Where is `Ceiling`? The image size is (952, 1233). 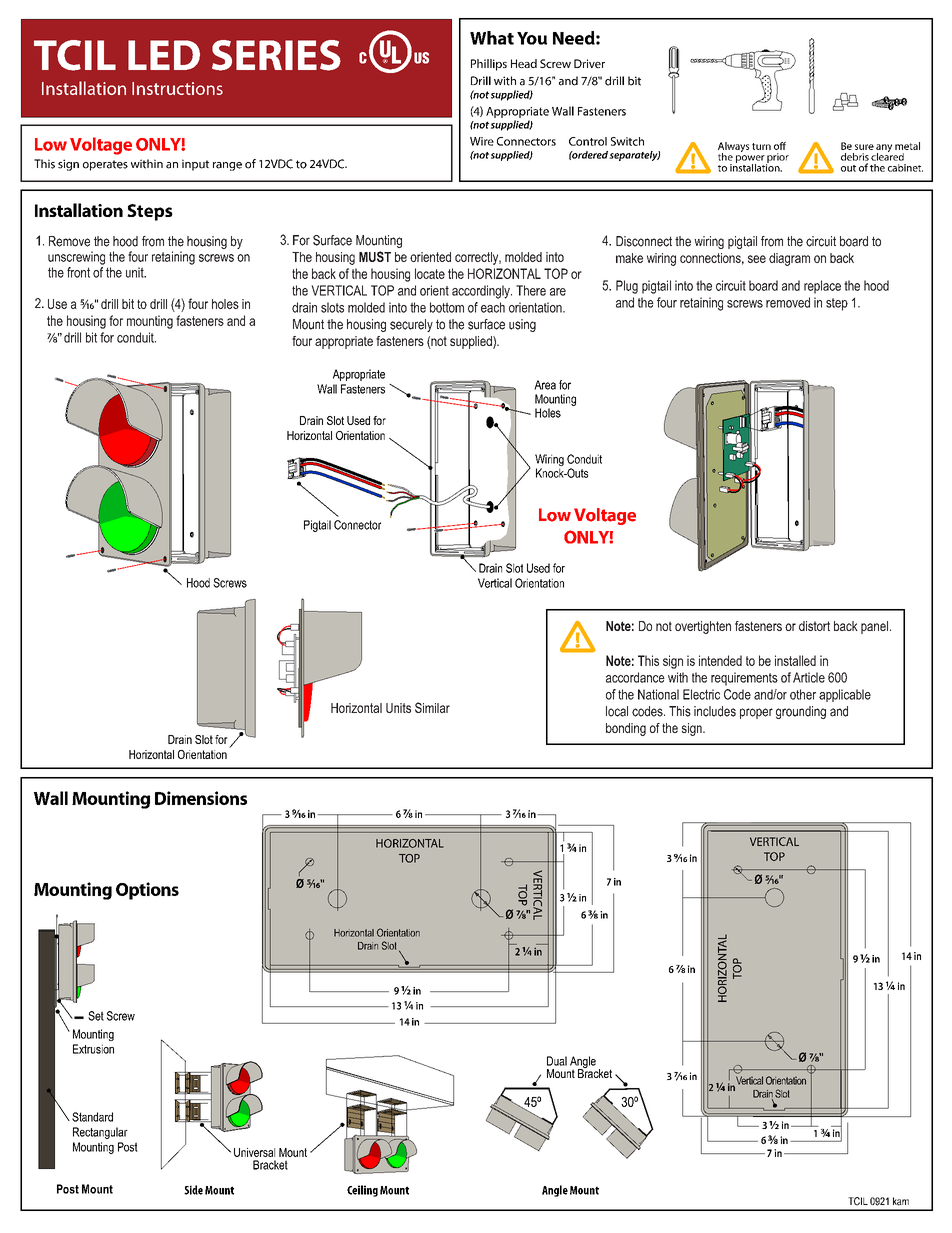
Ceiling is located at coordinates (362, 1191).
